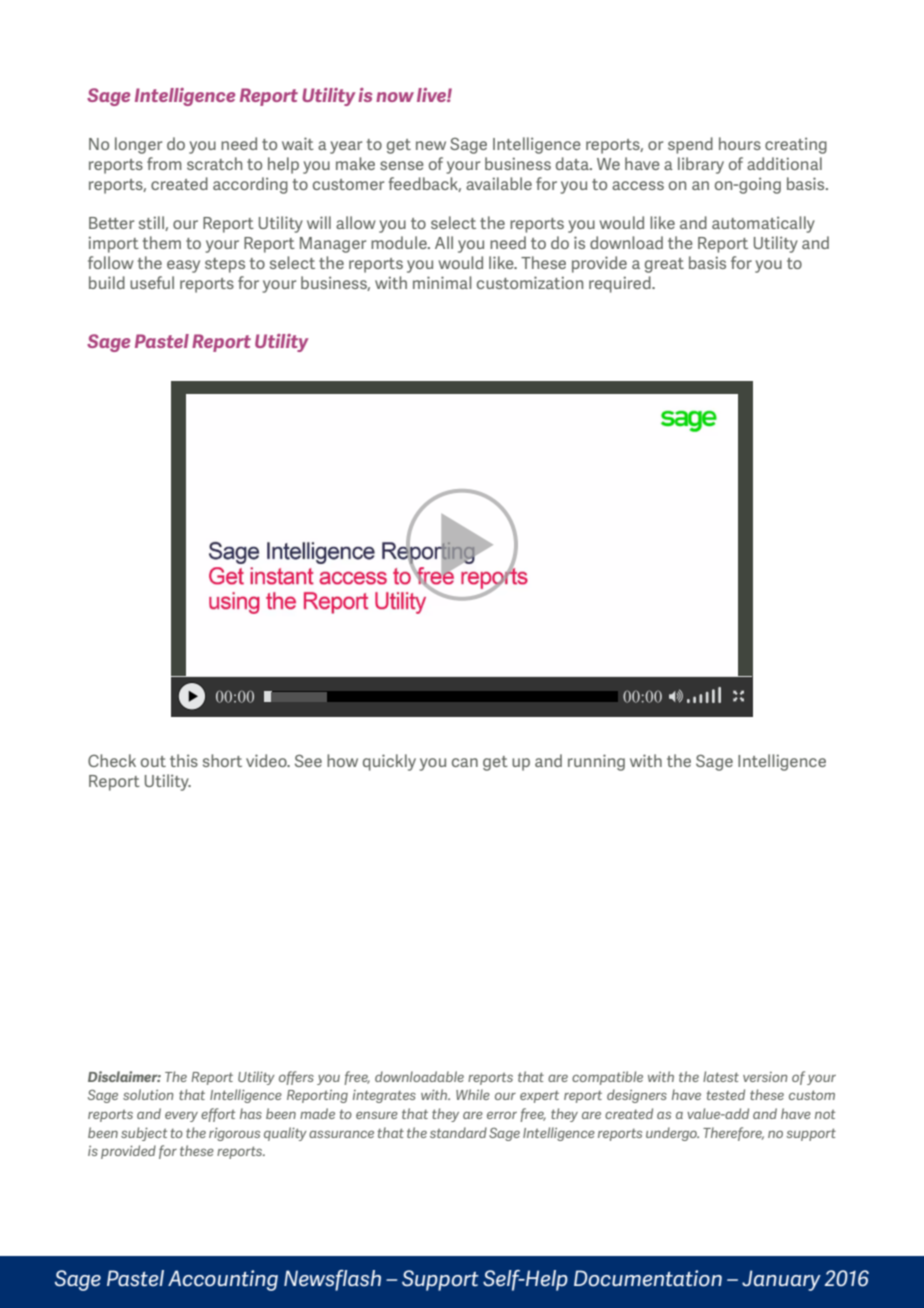  What do you see at coordinates (465, 762) in the screenshot?
I see `can` at bounding box center [465, 762].
